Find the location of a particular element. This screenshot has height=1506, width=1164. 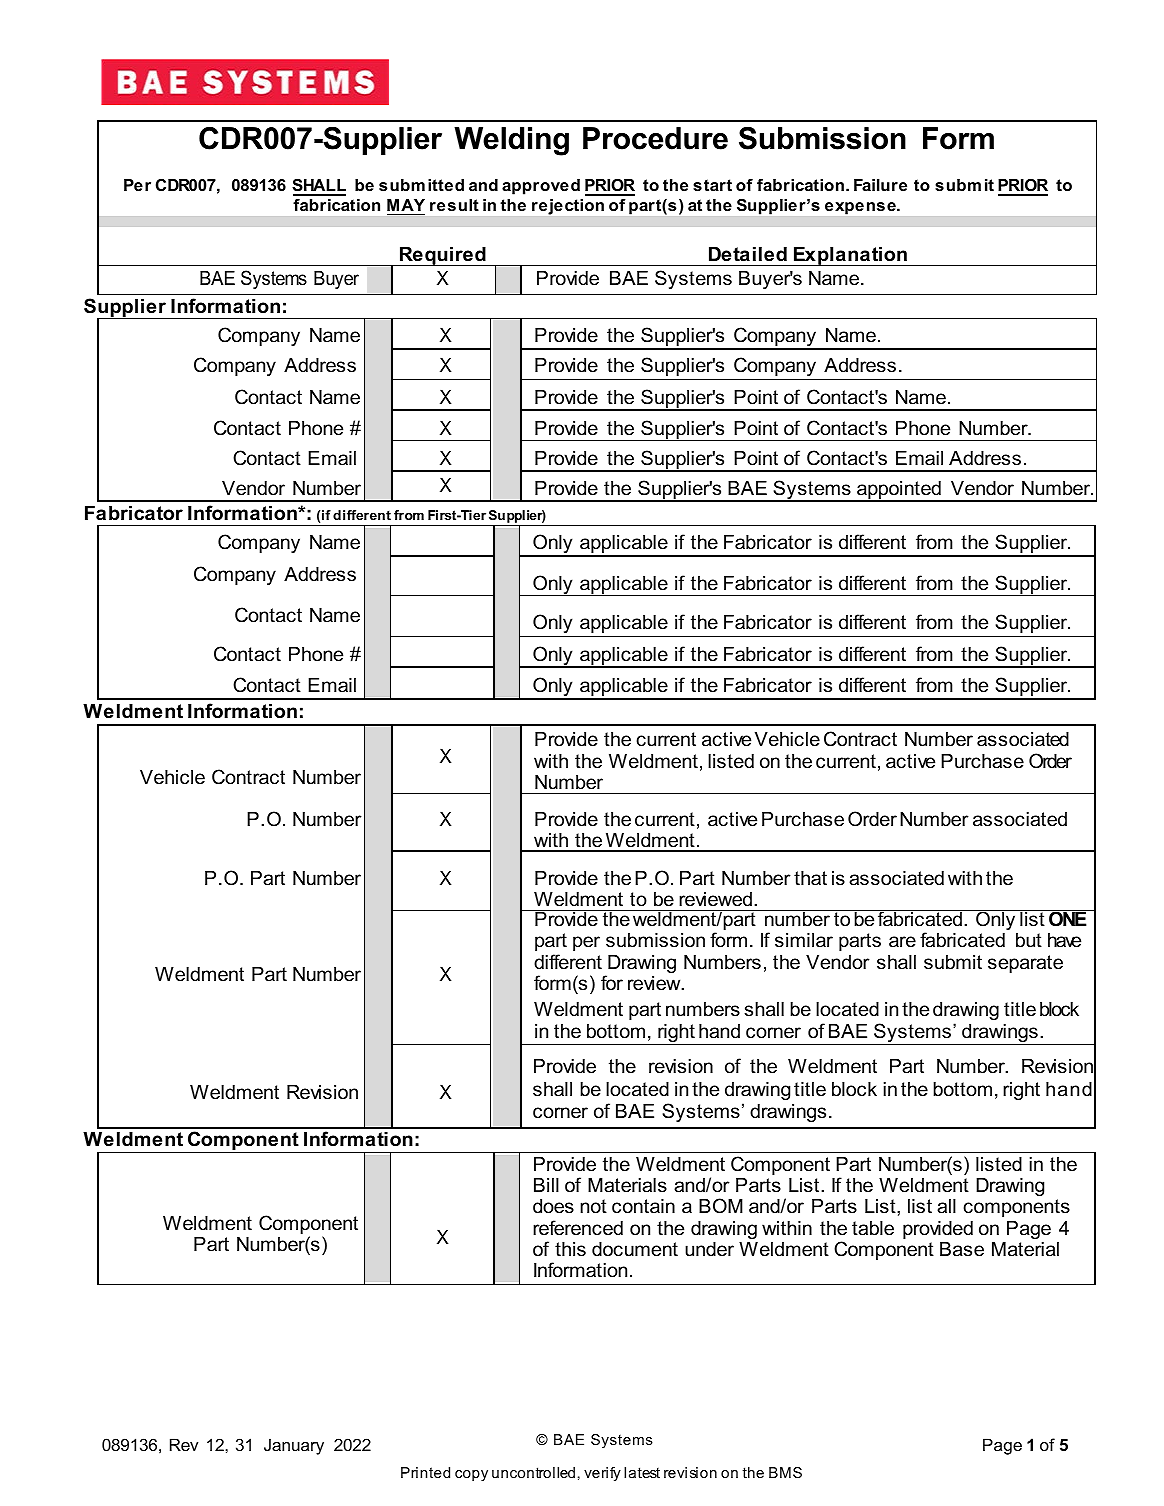

separate is located at coordinates (1025, 964).
